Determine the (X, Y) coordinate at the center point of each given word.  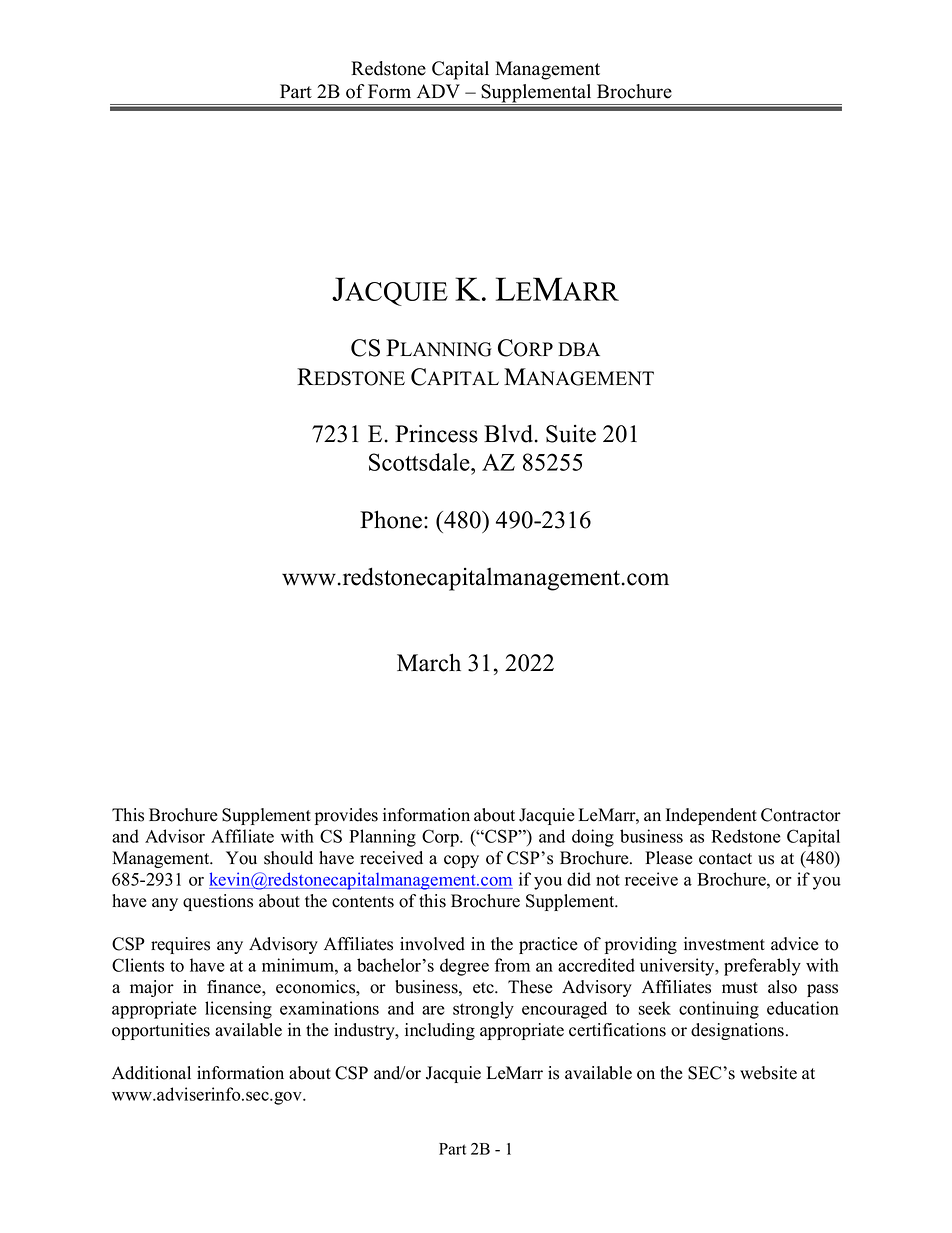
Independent (711, 816)
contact (725, 859)
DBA (579, 349)
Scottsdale (420, 462)
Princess (436, 433)
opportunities (161, 1031)
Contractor (801, 815)
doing (593, 838)
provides (346, 816)
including (440, 1031)
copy (461, 861)
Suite (571, 434)
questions (218, 902)
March (429, 662)
